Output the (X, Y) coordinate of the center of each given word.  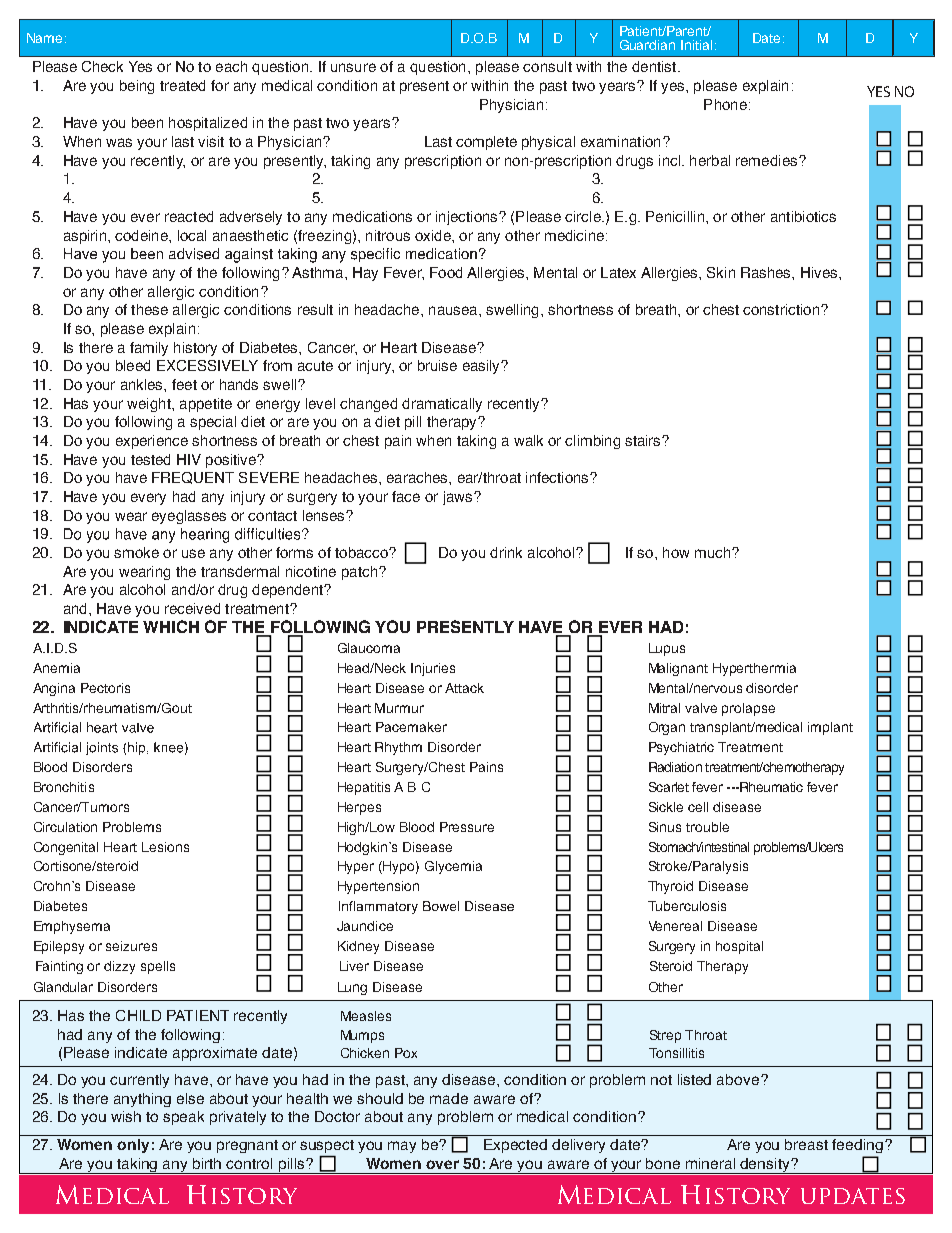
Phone (725, 104)
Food (446, 272)
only (133, 1146)
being (137, 87)
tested (150, 459)
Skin (721, 272)
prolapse (748, 709)
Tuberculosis (687, 906)
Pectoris (105, 688)
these (149, 309)
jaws (459, 498)
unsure (353, 67)
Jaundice (365, 926)
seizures (131, 946)
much (714, 552)
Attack (464, 688)
